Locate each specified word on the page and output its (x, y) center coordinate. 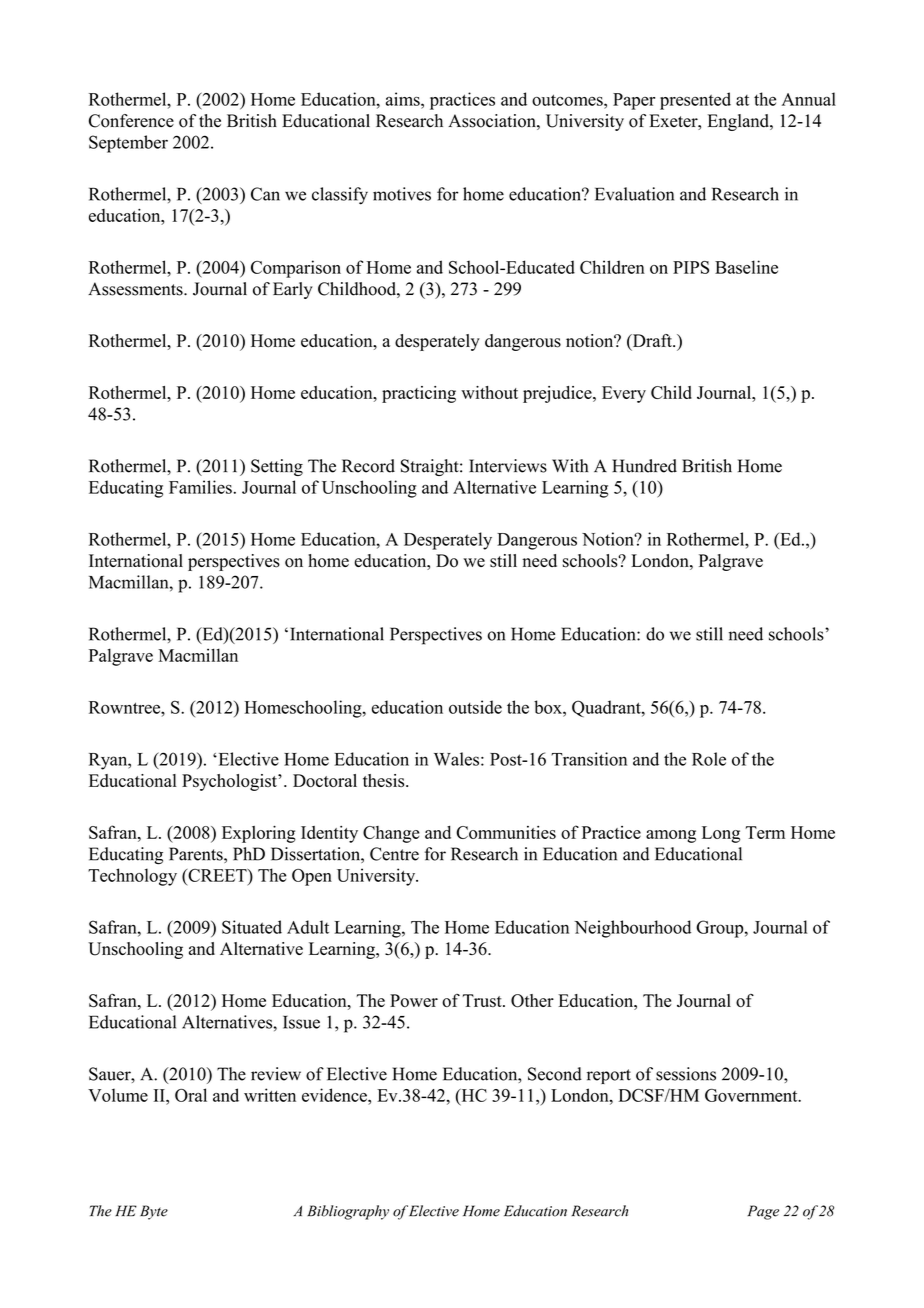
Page (763, 1212)
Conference (131, 121)
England (739, 122)
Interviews (508, 466)
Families (201, 487)
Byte (154, 1212)
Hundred (644, 466)
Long (721, 834)
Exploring (259, 834)
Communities (506, 832)
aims (404, 99)
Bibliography (348, 1212)
